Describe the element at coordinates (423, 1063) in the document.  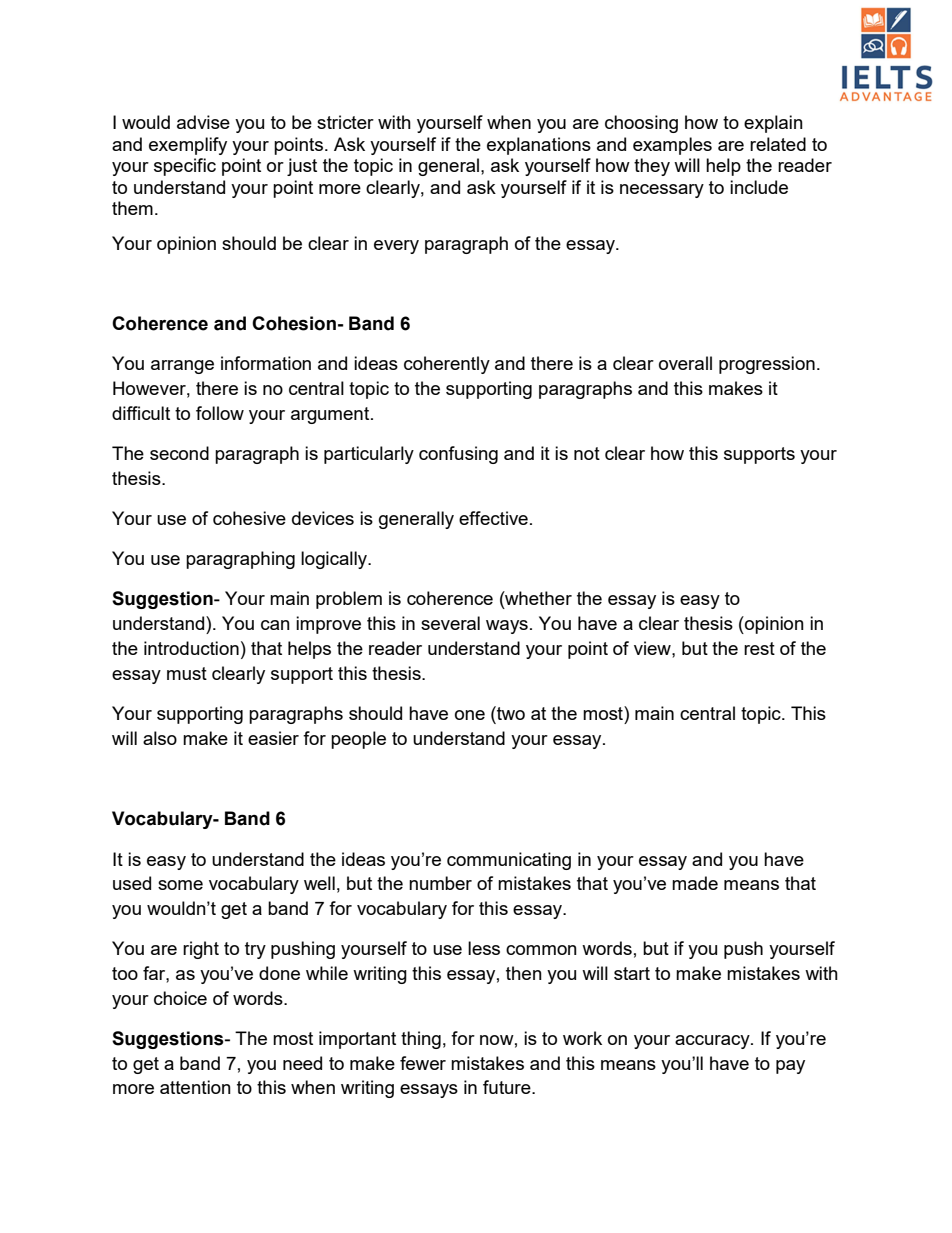
I see `fewer` at that location.
